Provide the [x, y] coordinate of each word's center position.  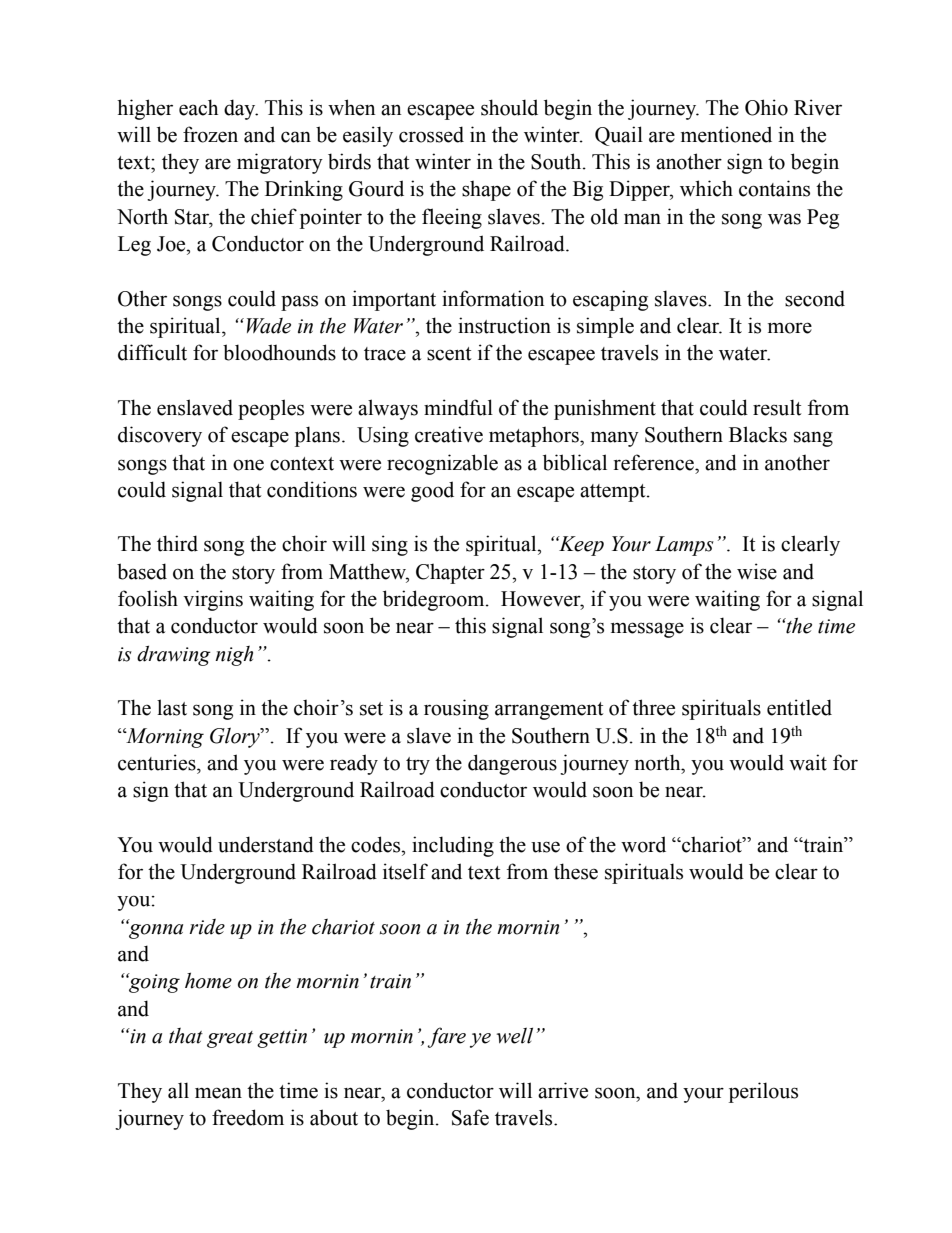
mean [218, 1093]
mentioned [726, 134]
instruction [504, 325]
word [643, 844]
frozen [210, 134]
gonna [155, 930]
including [453, 846]
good [432, 491]
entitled [799, 707]
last [172, 707]
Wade [269, 326]
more [790, 328]
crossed [431, 134]
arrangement [549, 711]
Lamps [684, 546]
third [177, 543]
